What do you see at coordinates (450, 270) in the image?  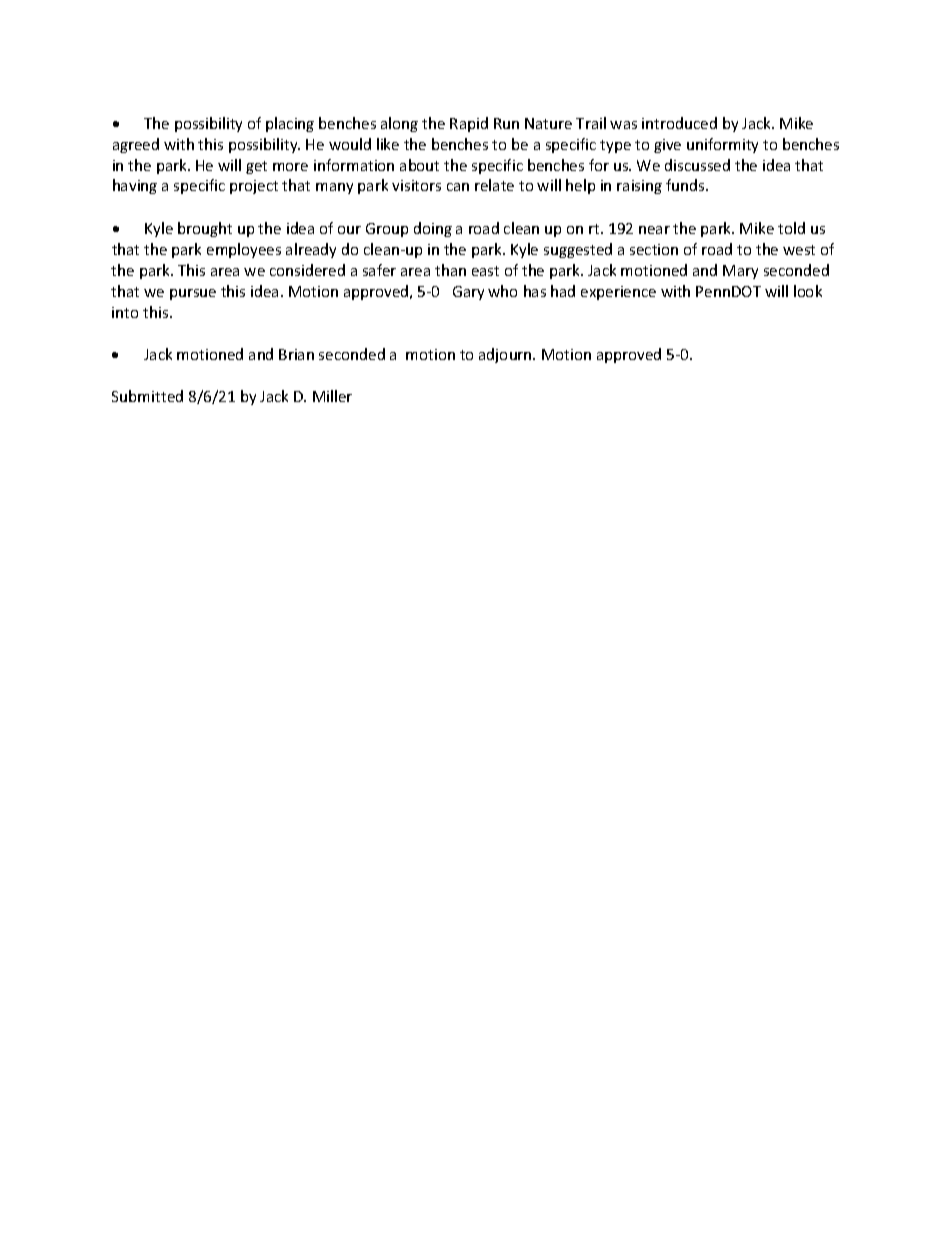 I see `than` at bounding box center [450, 270].
